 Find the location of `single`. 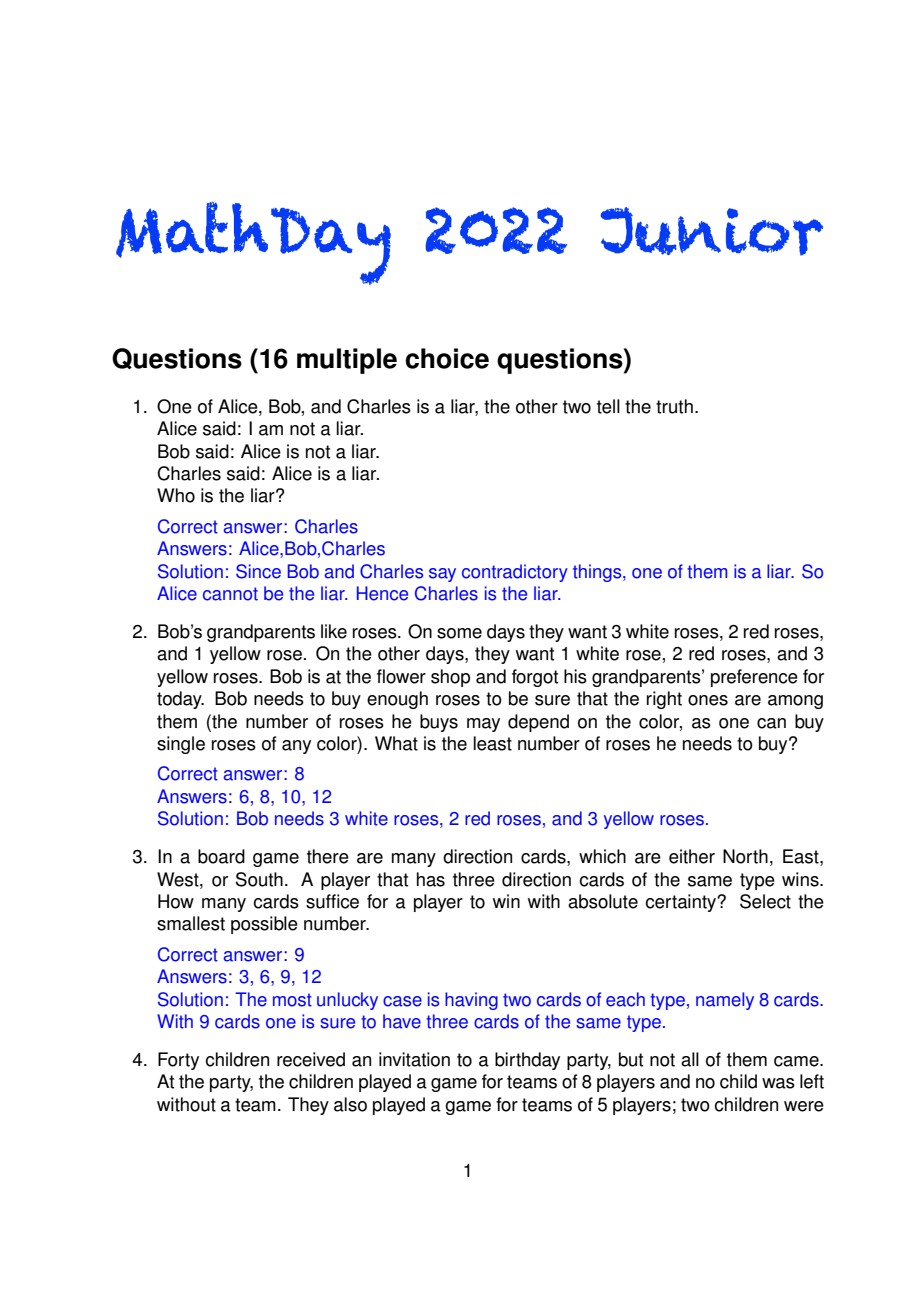

single is located at coordinates (181, 745).
